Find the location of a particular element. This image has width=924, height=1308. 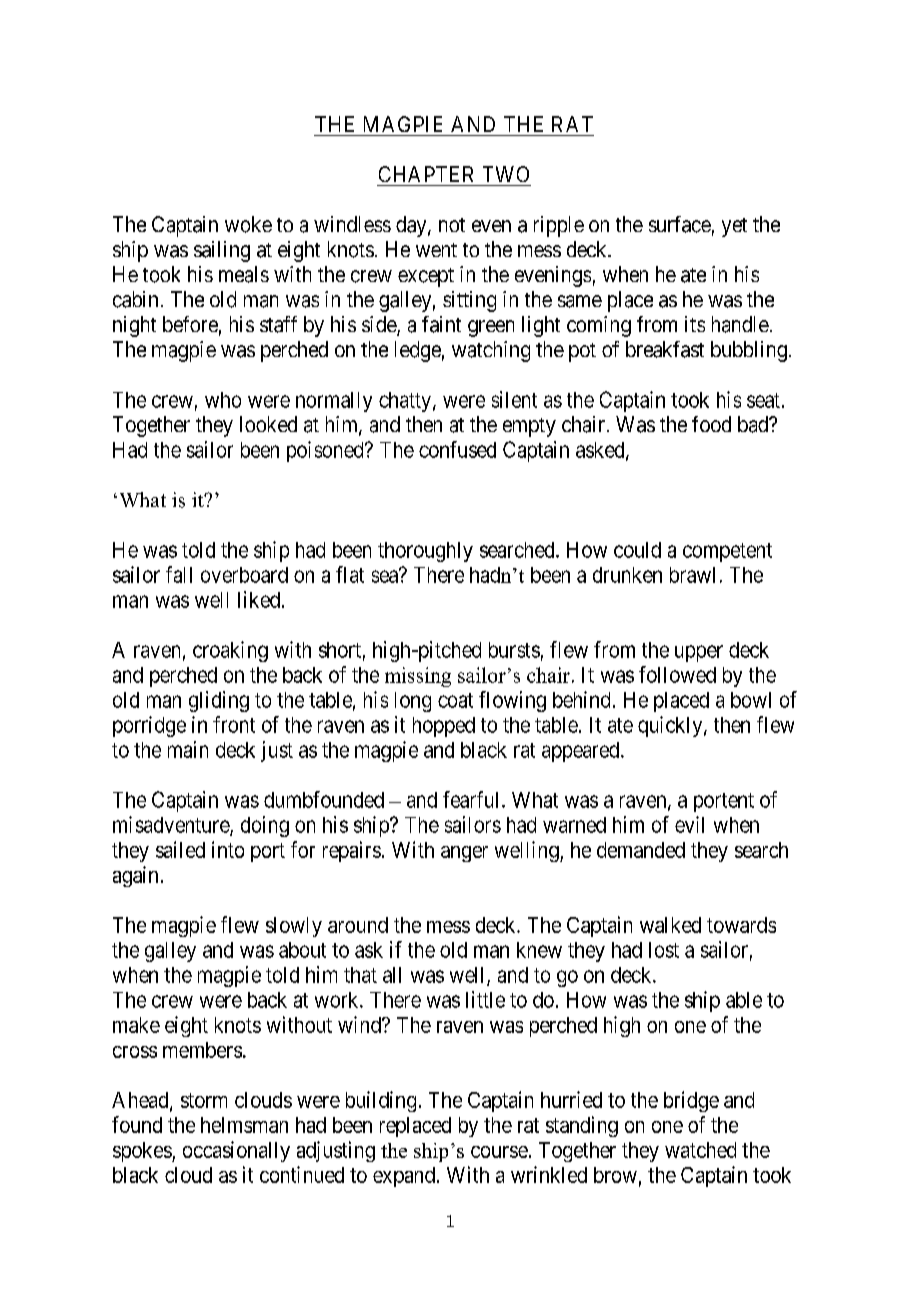

course is located at coordinates (499, 1152).
